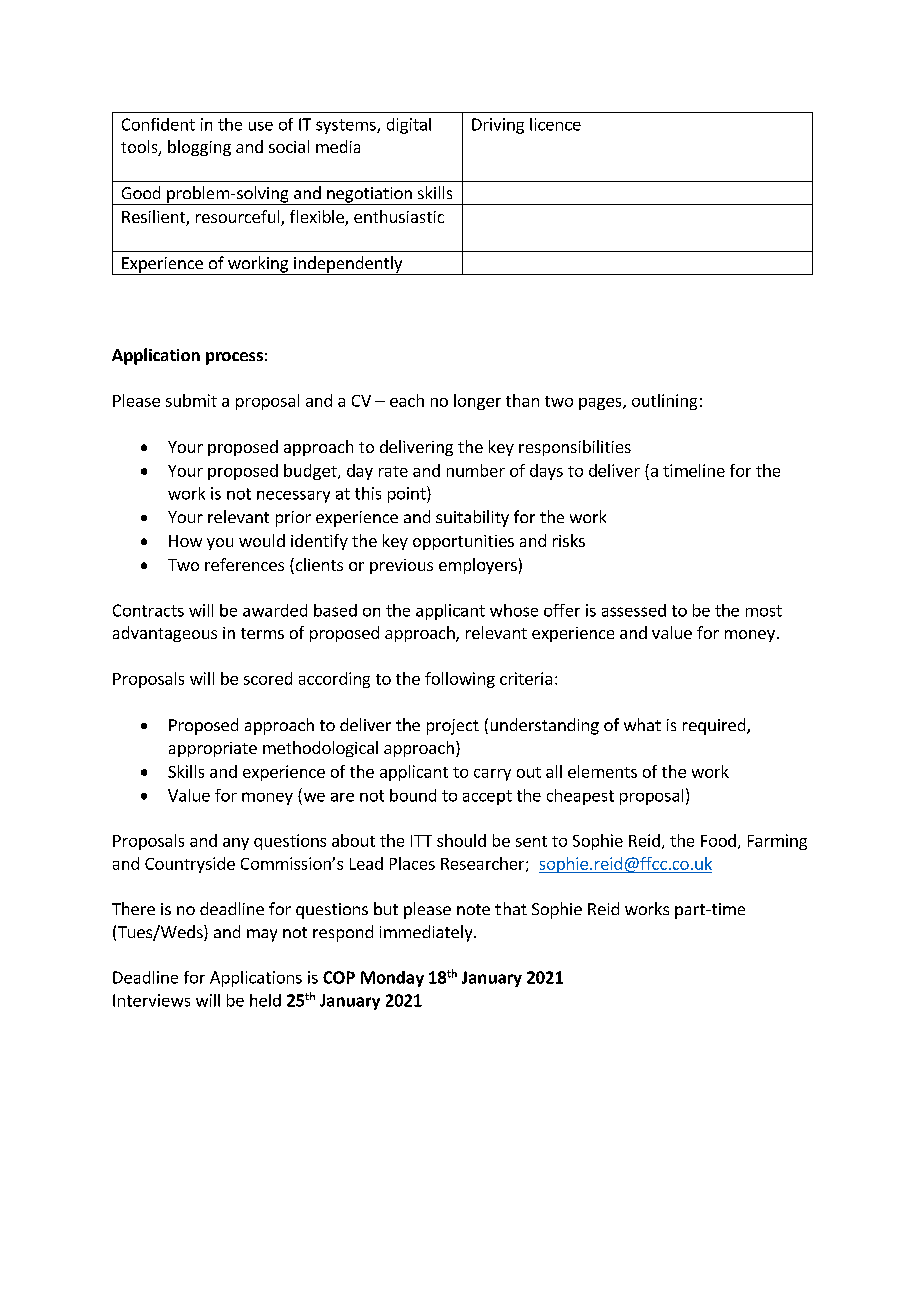  Describe the element at coordinates (392, 979) in the page. I see `Monday` at that location.
